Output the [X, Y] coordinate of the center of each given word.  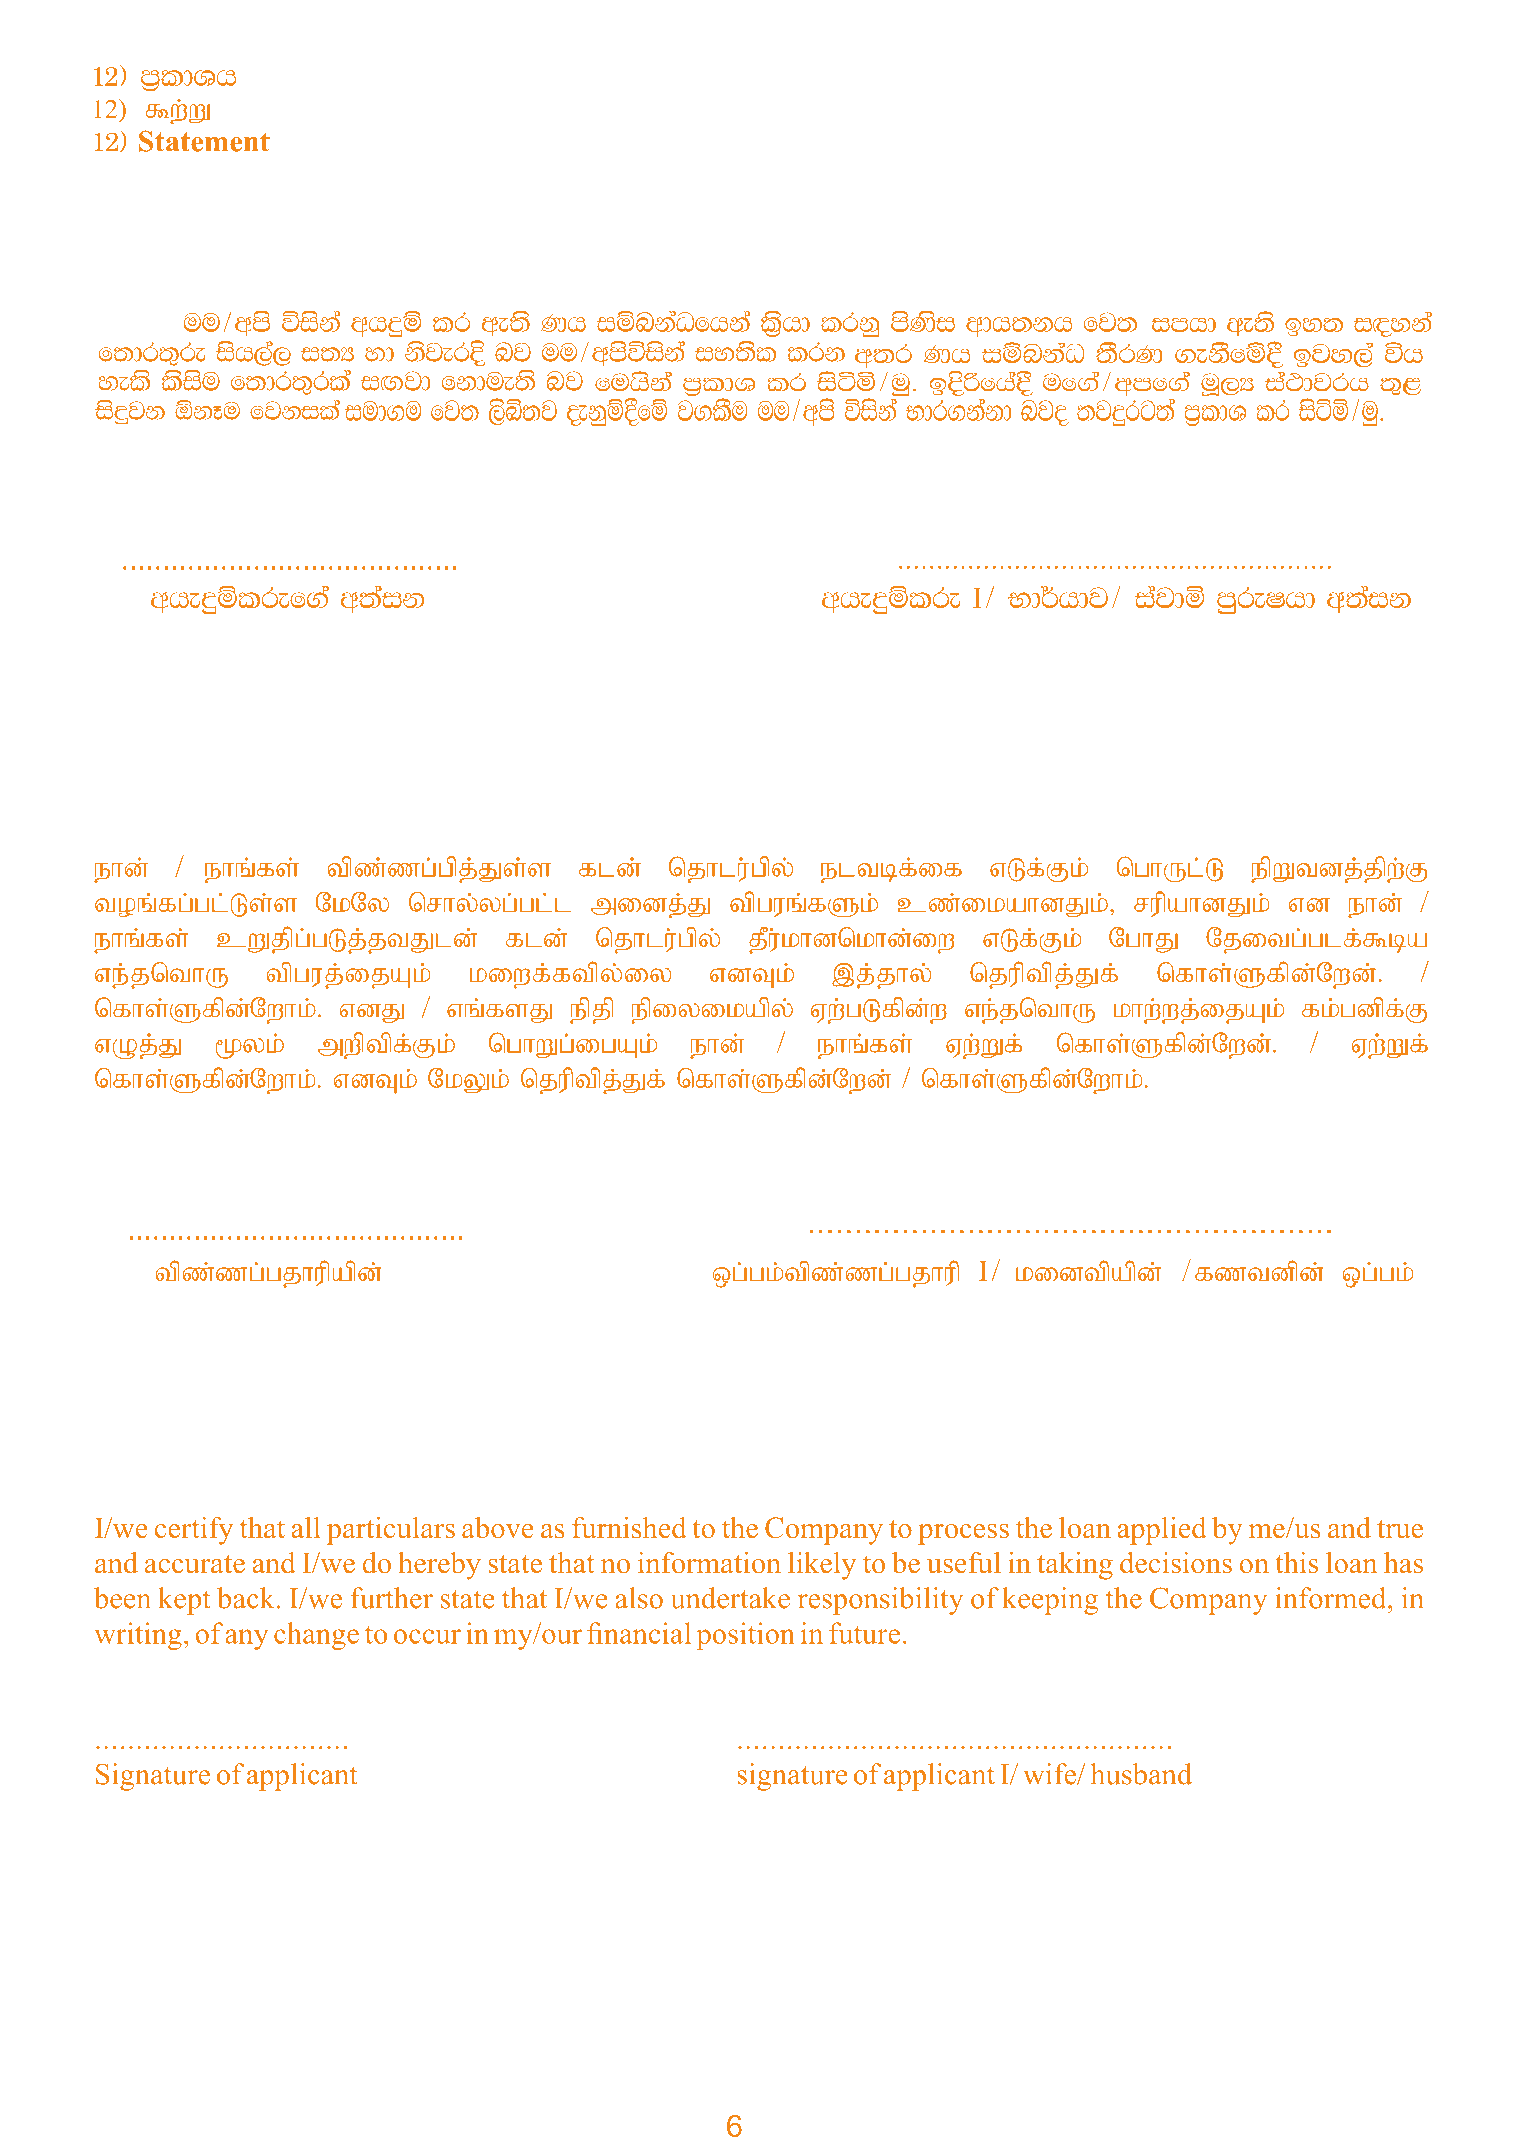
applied [1162, 1531]
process [963, 1534]
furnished [629, 1527]
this [1297, 1562]
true [1400, 1529]
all [306, 1527]
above [497, 1527]
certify [194, 1531]
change [316, 1636]
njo [1045, 413]
